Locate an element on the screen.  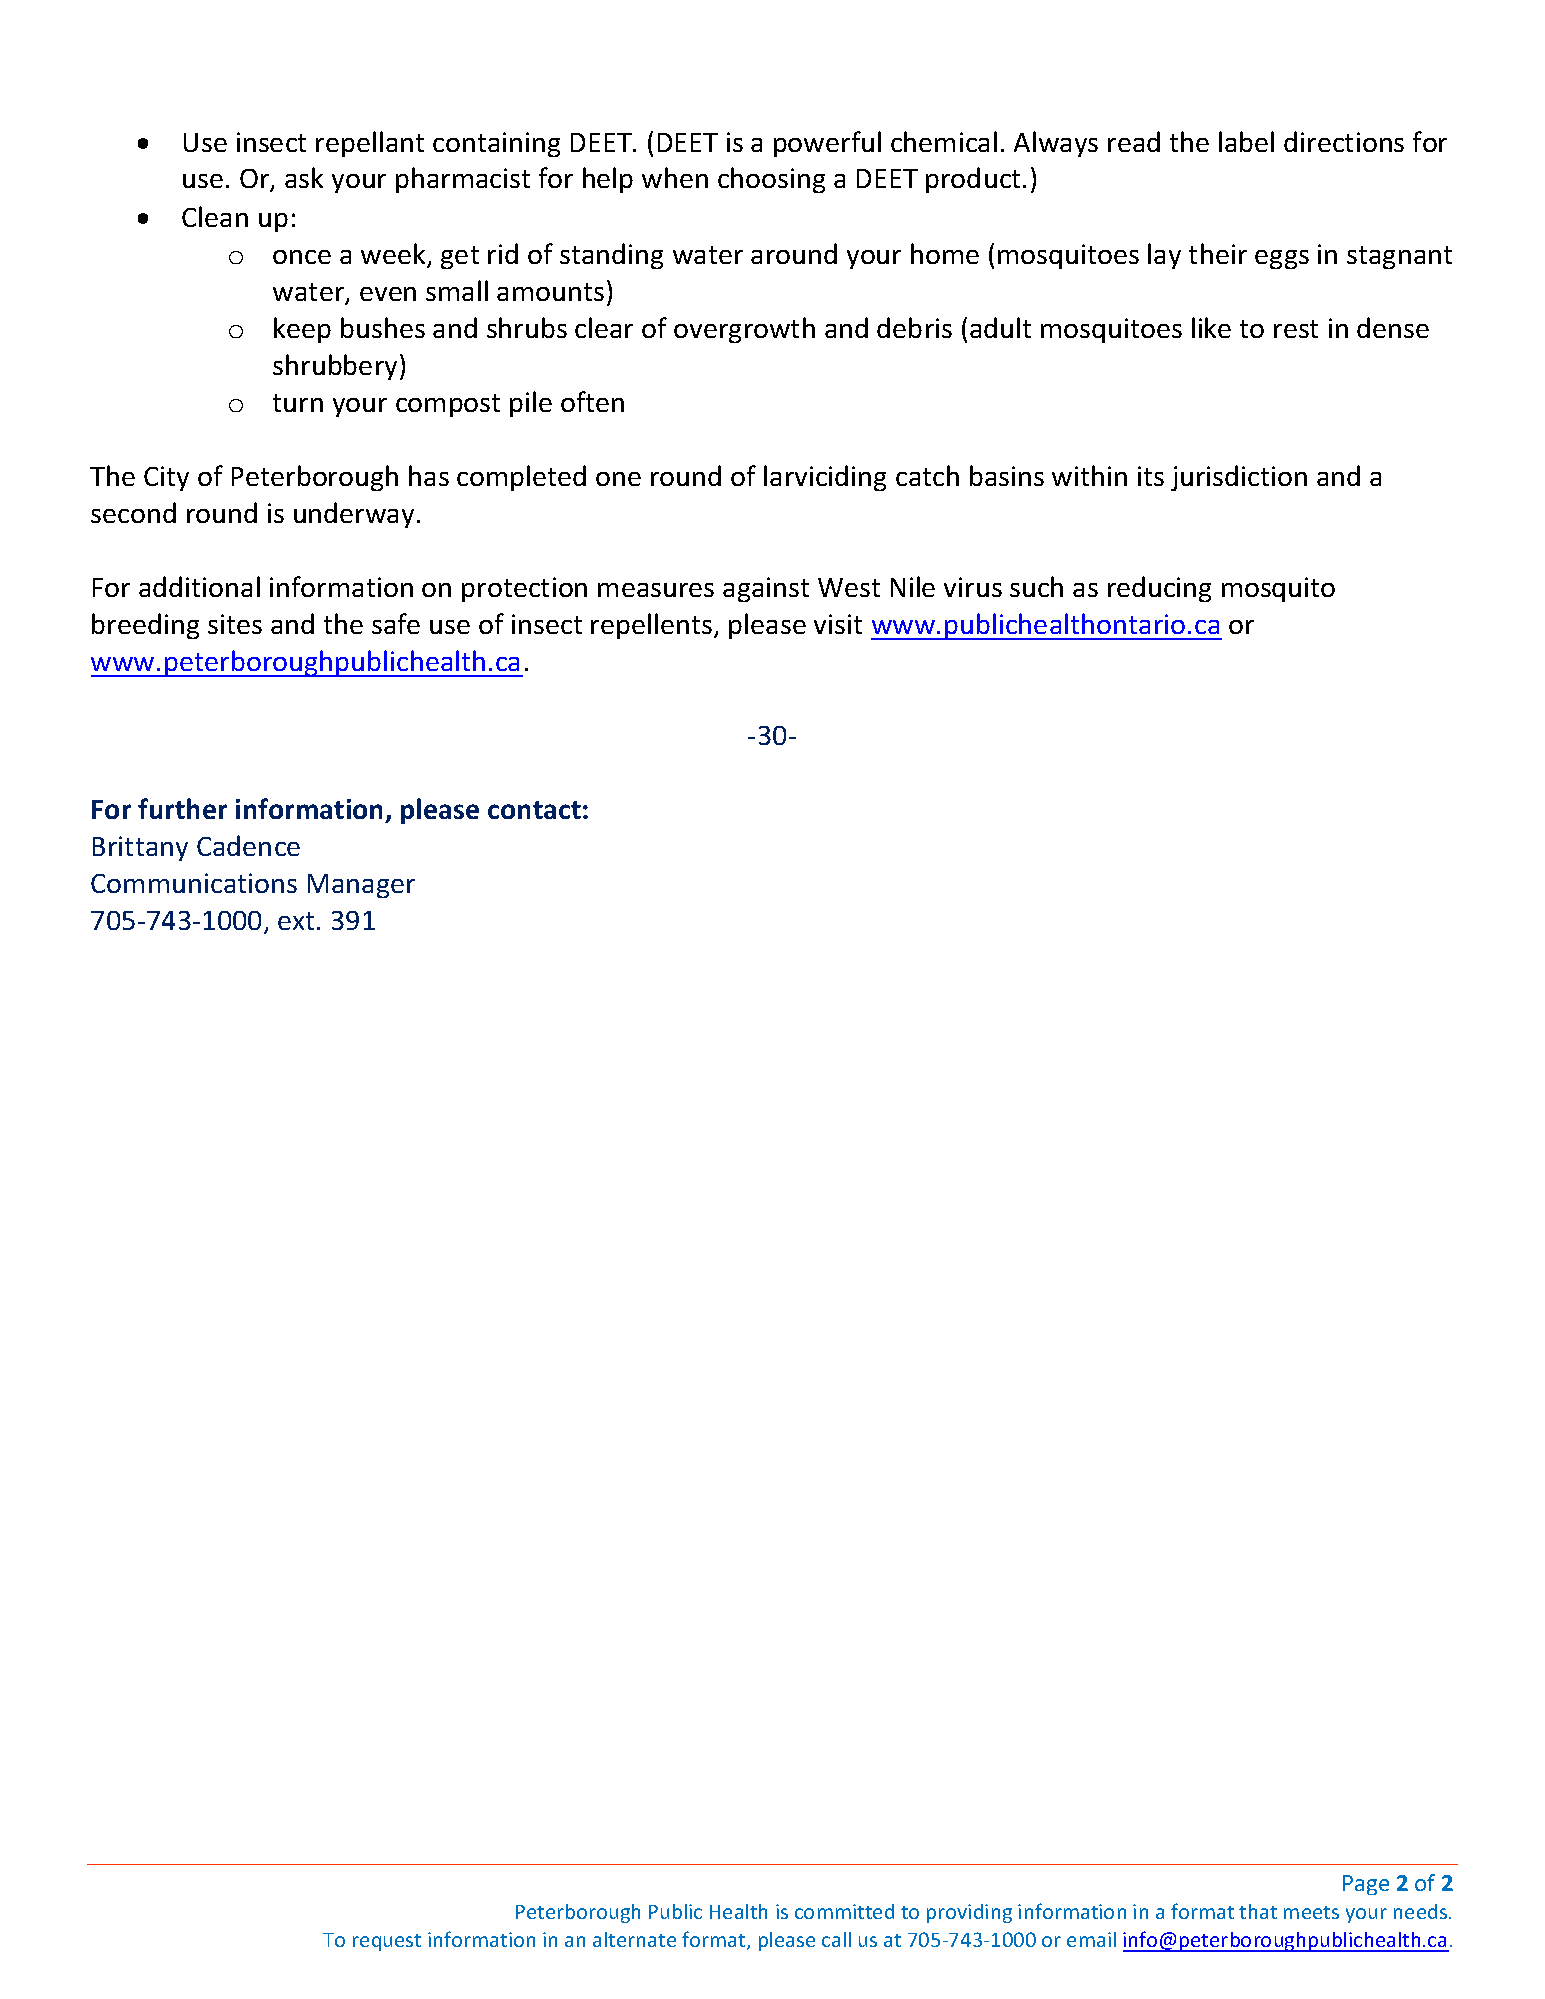
ask is located at coordinates (304, 177).
